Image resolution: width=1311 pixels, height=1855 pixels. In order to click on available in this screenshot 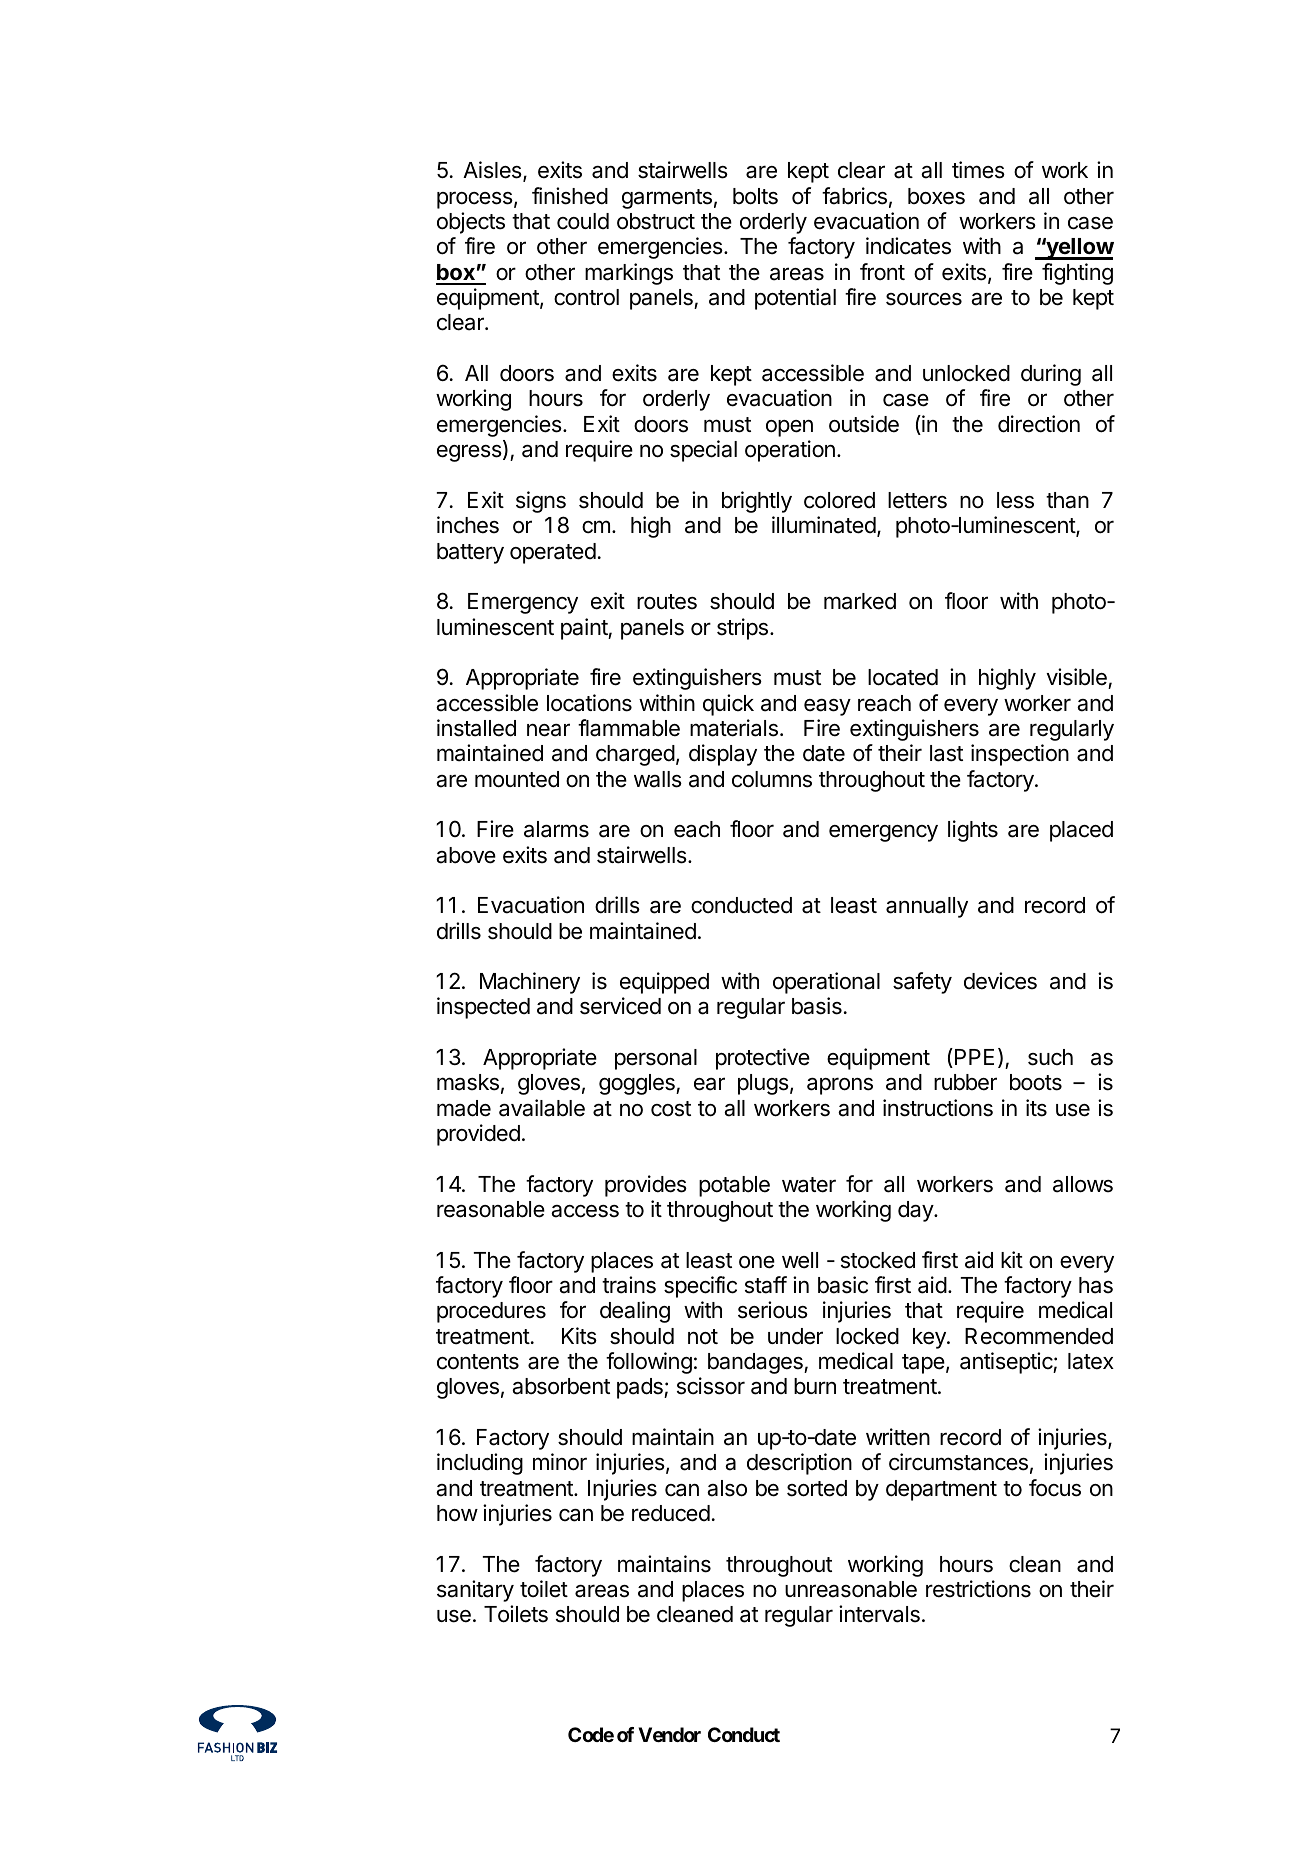, I will do `click(542, 1108)`.
